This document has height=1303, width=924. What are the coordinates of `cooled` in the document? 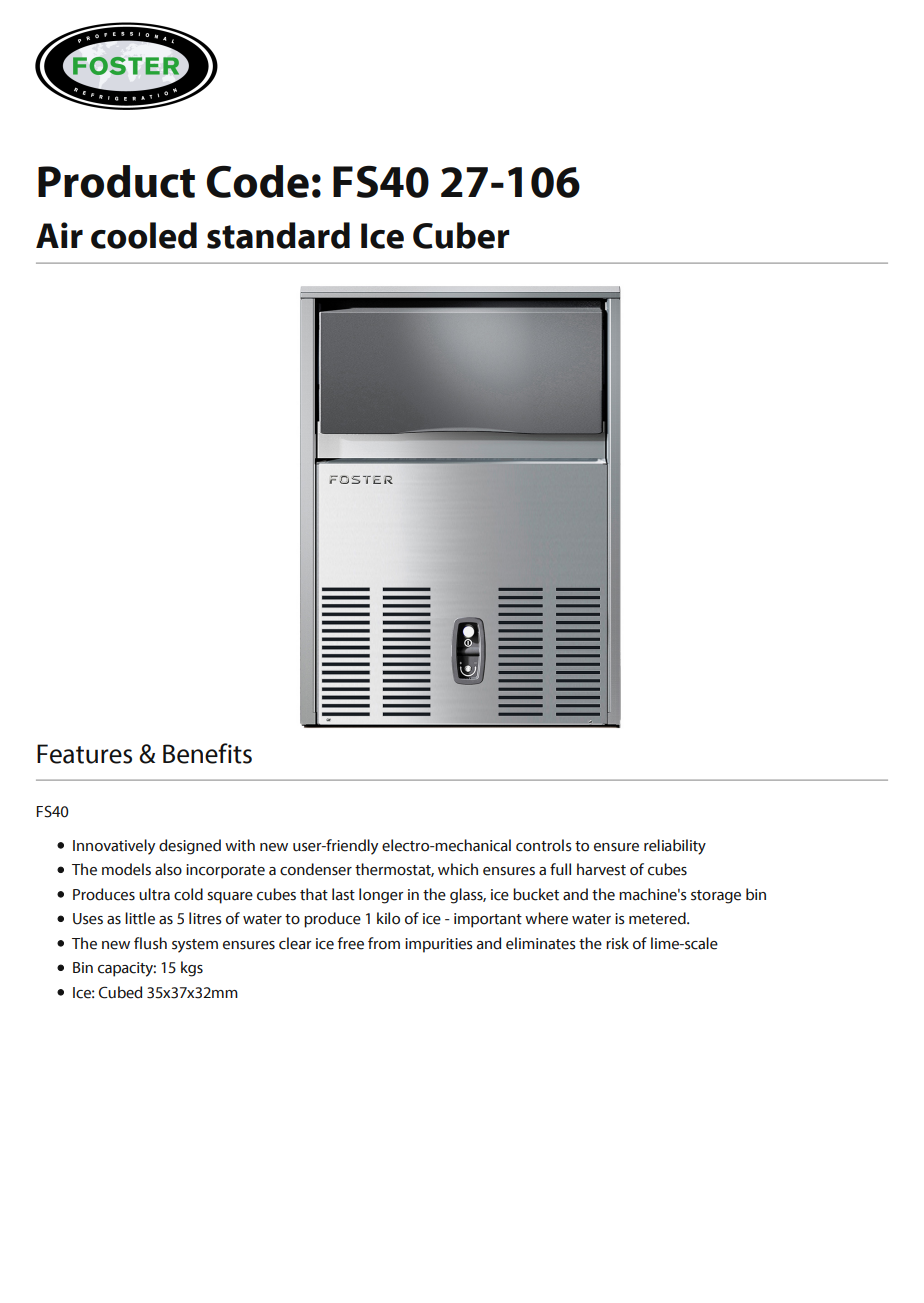 It's located at (144, 235).
